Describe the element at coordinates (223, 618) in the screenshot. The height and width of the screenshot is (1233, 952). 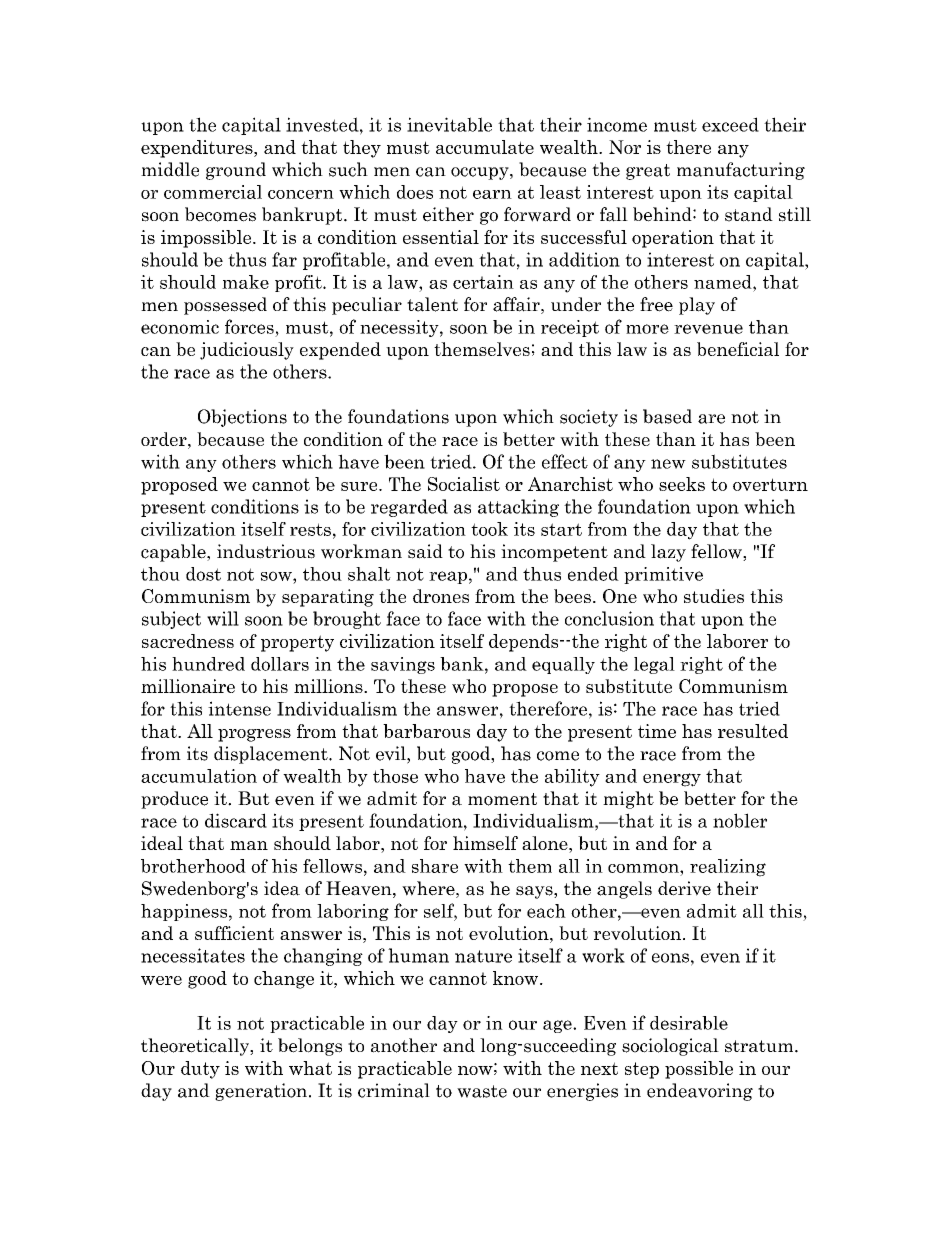
I see `will` at that location.
